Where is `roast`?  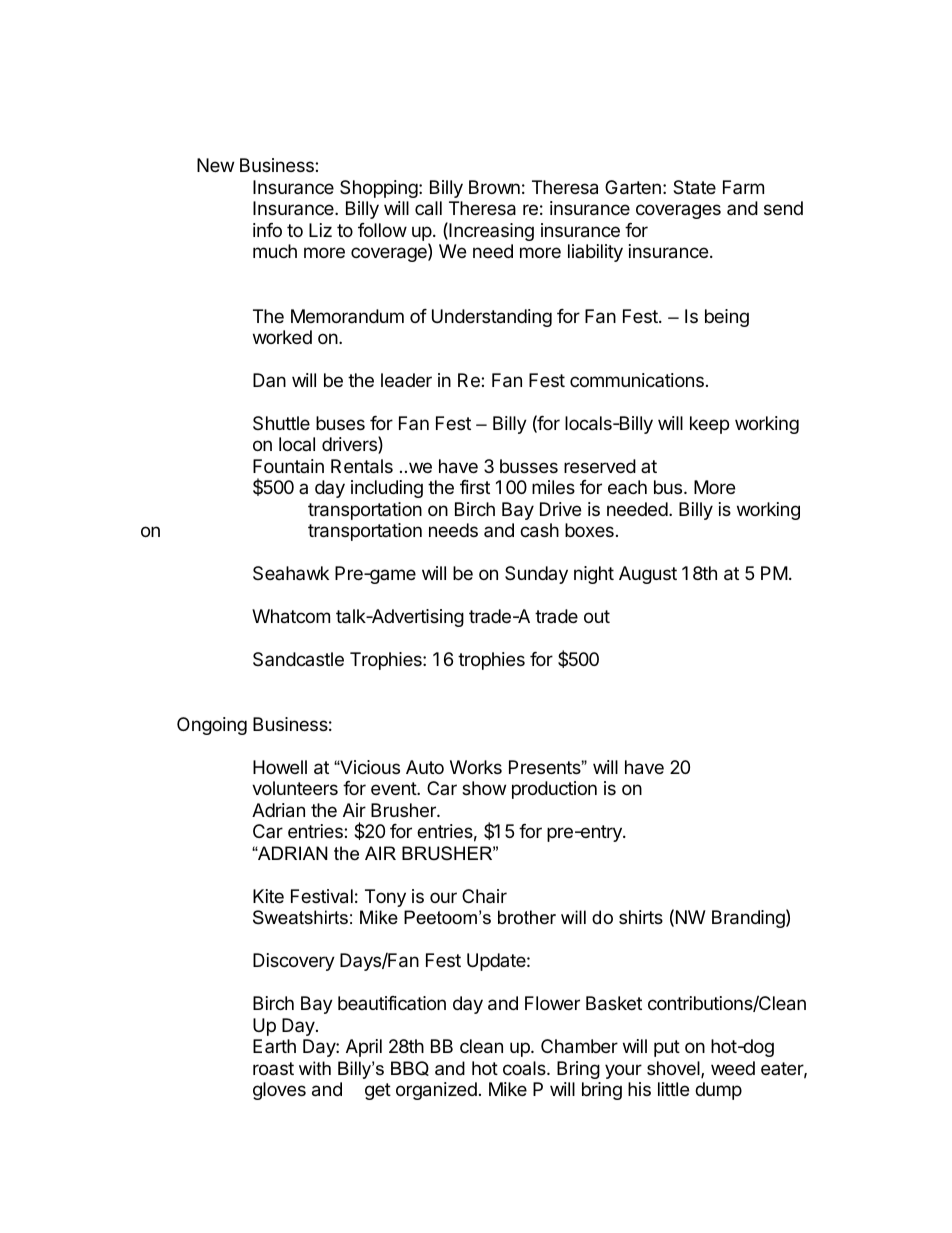 roast is located at coordinates (273, 1068).
